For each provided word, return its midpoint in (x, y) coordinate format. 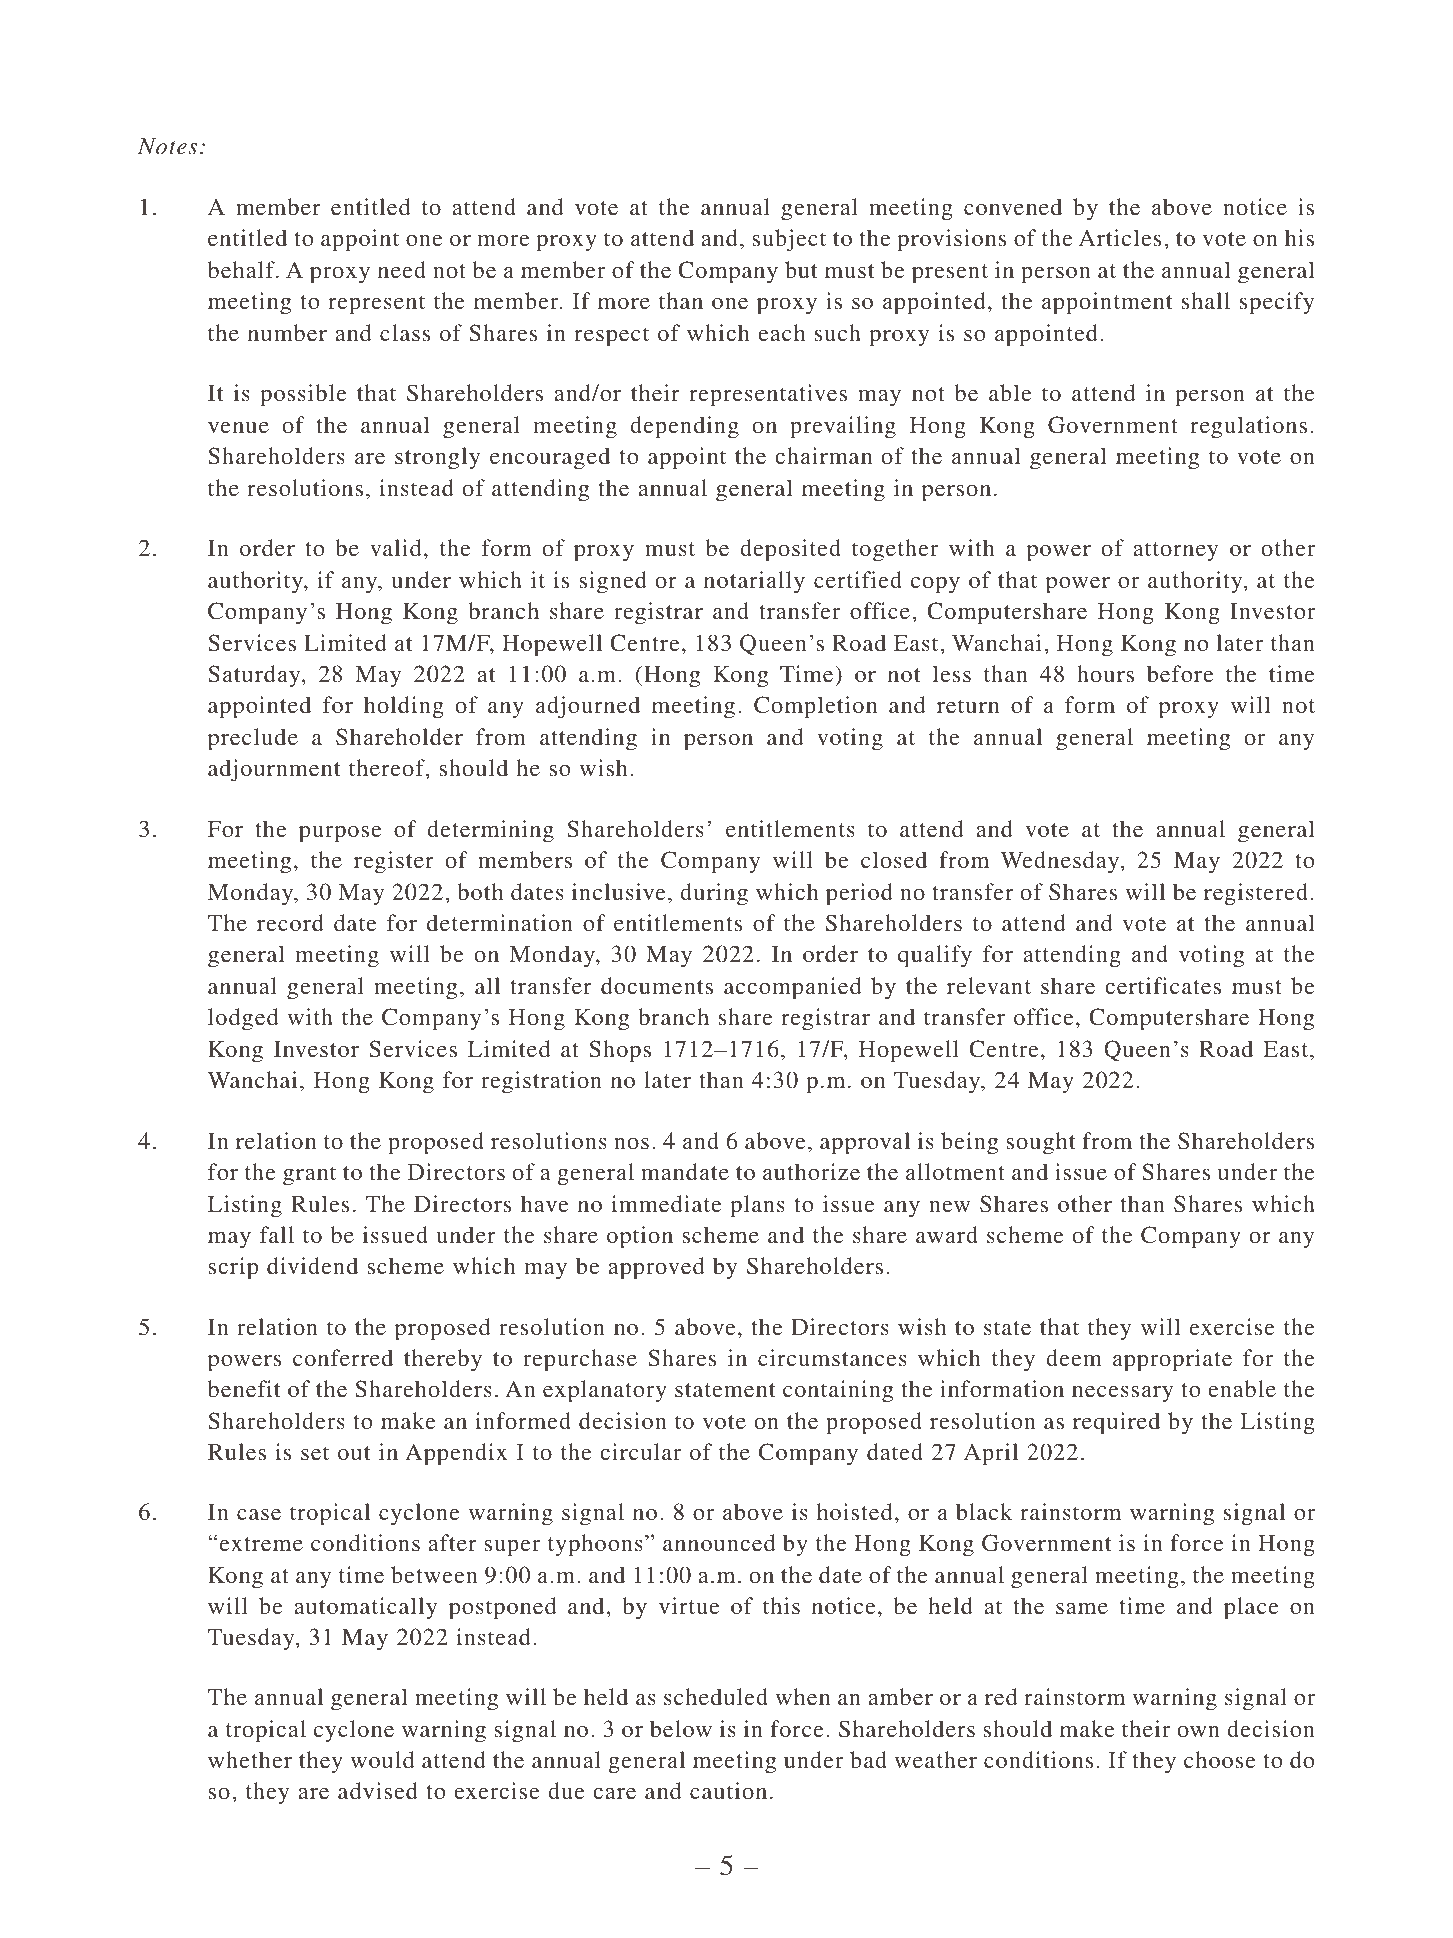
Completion (815, 707)
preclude (253, 739)
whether (250, 1759)
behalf (242, 269)
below (681, 1728)
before (1180, 673)
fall (277, 1234)
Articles (1120, 237)
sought (1041, 1143)
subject (789, 240)
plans (757, 1206)
